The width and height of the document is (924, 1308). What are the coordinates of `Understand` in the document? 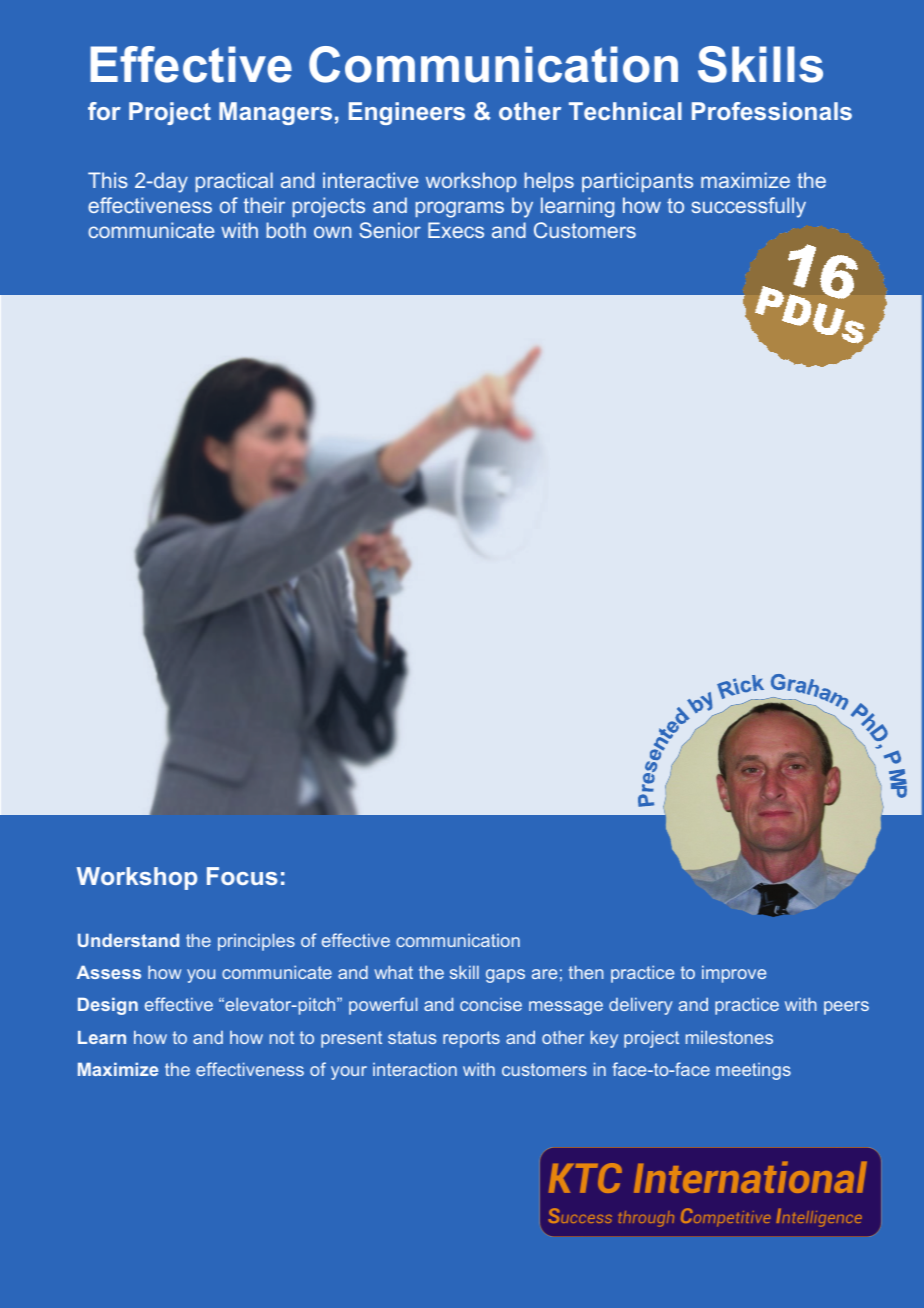 It's located at (128, 940).
